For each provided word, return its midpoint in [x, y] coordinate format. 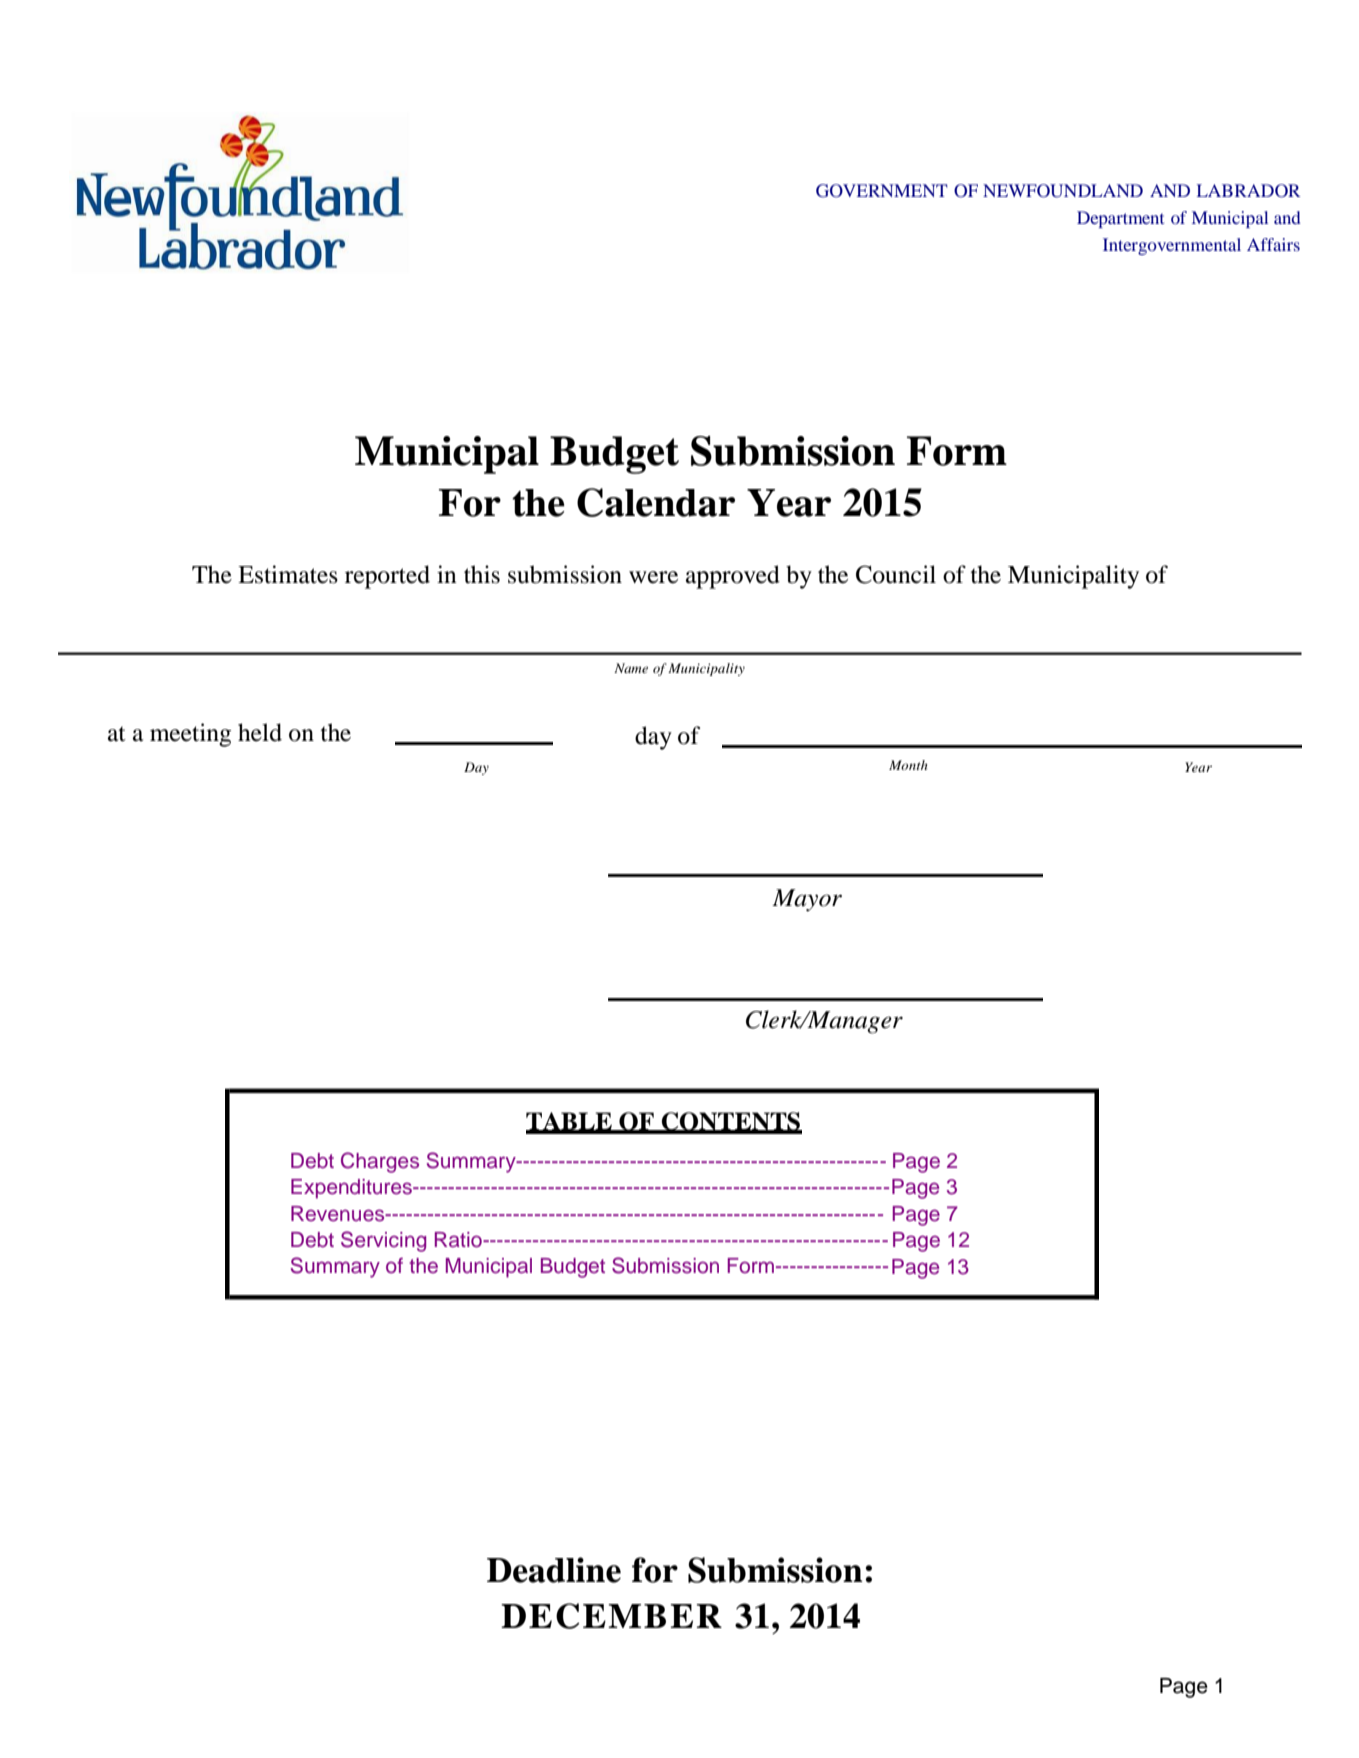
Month [908, 765]
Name [631, 668]
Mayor [807, 900]
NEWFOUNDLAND [1063, 191]
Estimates [288, 574]
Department [1120, 219]
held [260, 732]
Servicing [383, 1241]
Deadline [554, 1570]
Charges [380, 1162]
